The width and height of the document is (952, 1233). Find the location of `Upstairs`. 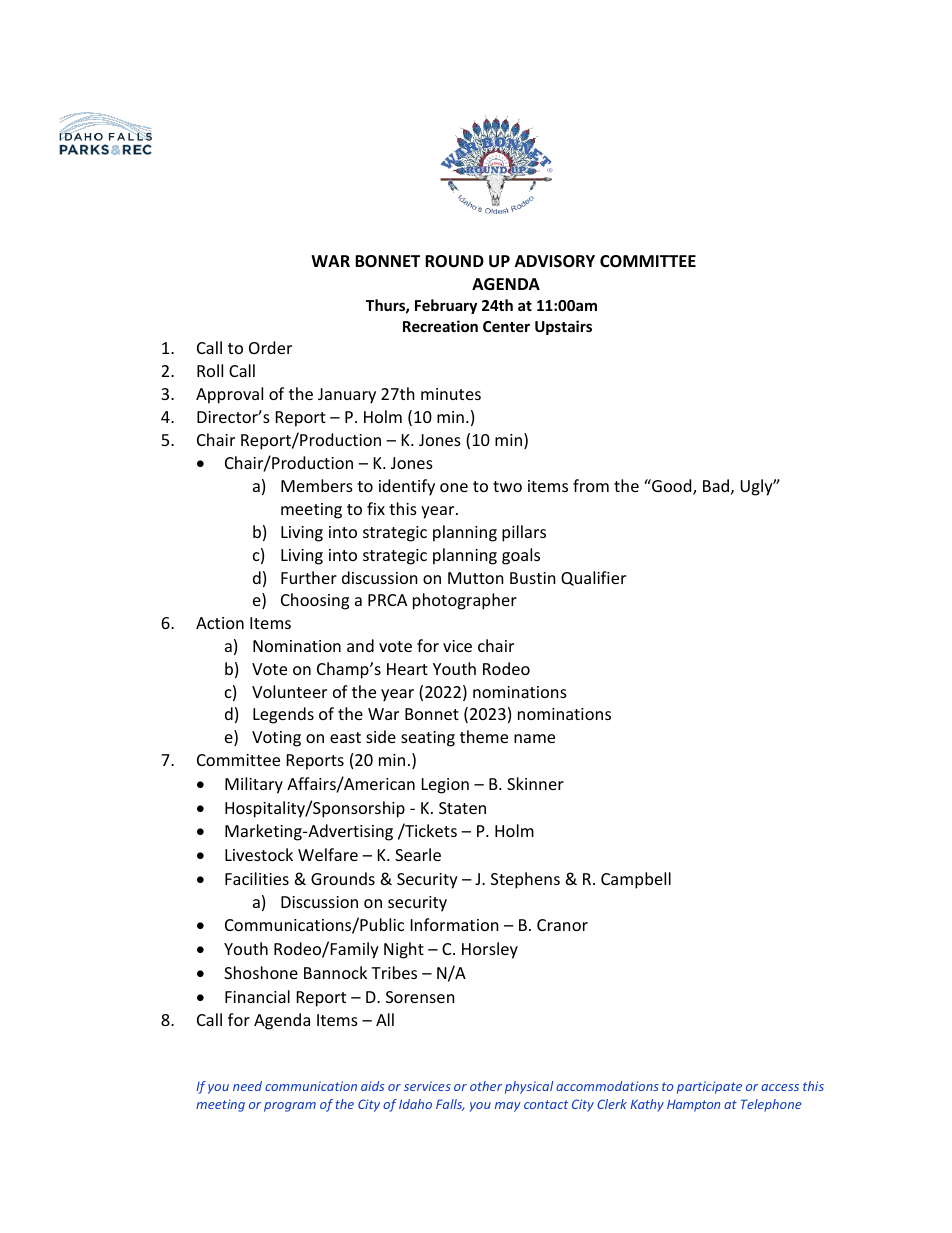

Upstairs is located at coordinates (563, 327).
